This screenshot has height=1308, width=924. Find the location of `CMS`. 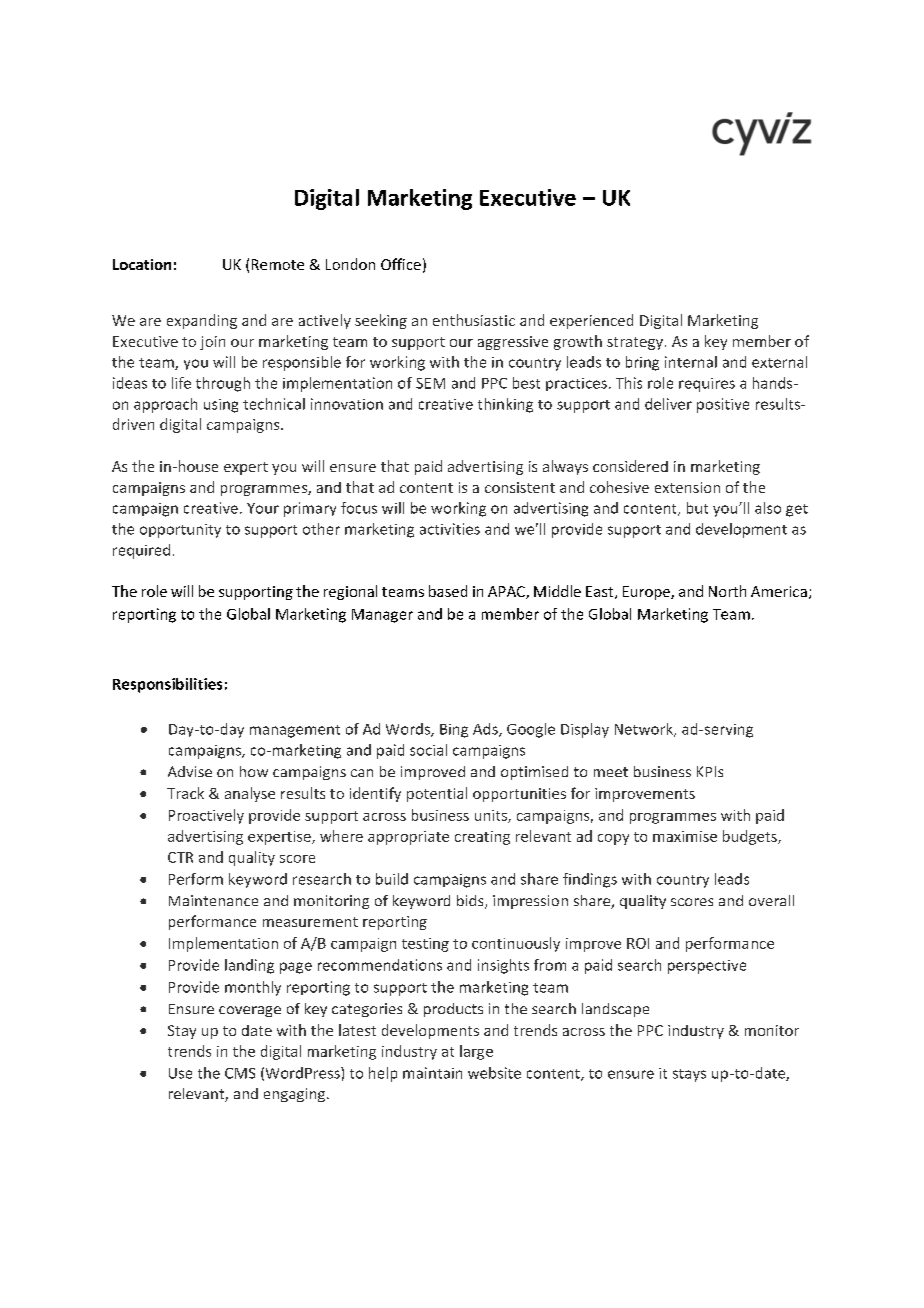

CMS is located at coordinates (240, 1073).
